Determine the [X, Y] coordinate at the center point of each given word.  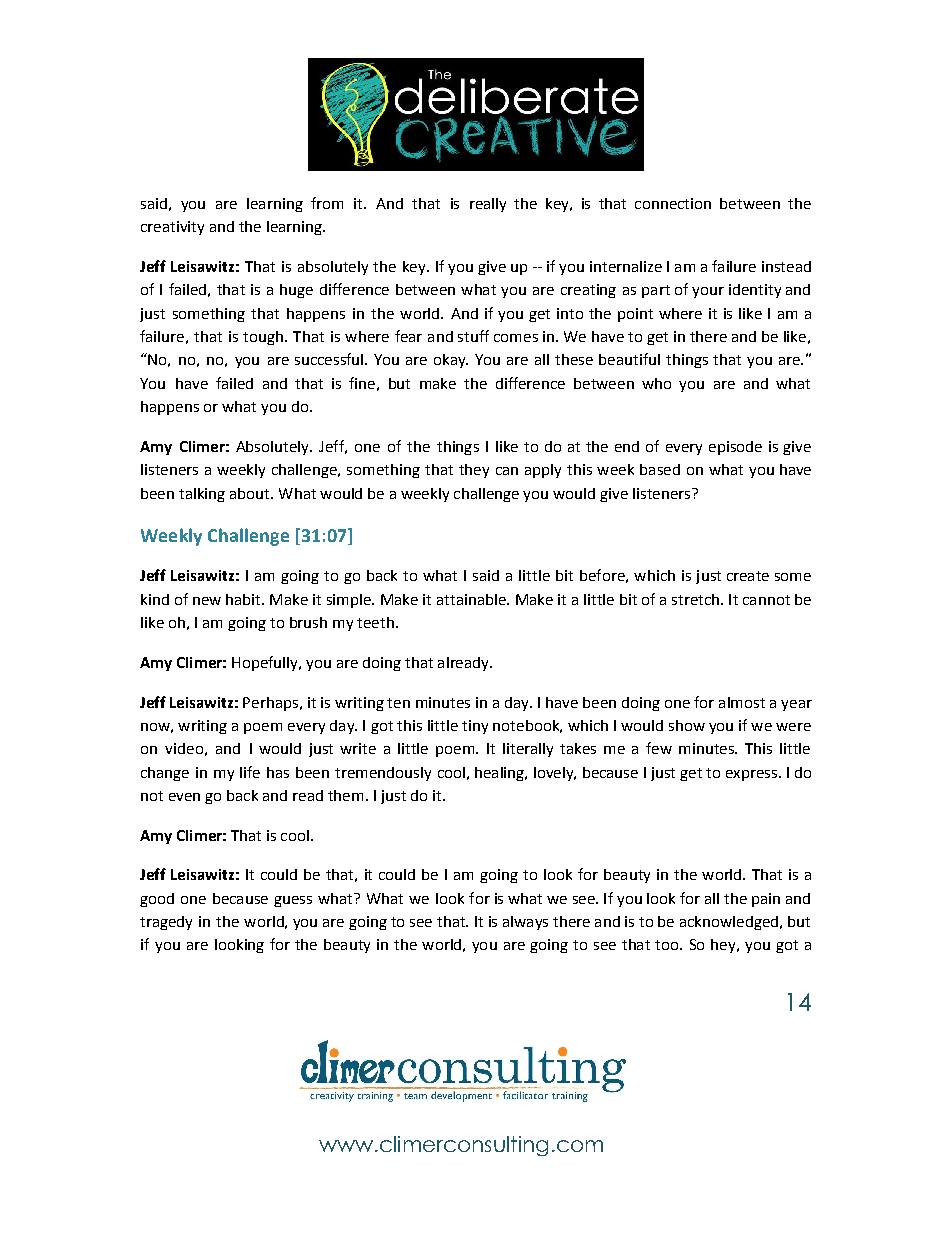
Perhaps [270, 704]
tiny [475, 727]
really [488, 205]
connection [673, 203]
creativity [172, 228]
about [251, 493]
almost [742, 702]
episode [735, 448]
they [474, 471]
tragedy [166, 923]
